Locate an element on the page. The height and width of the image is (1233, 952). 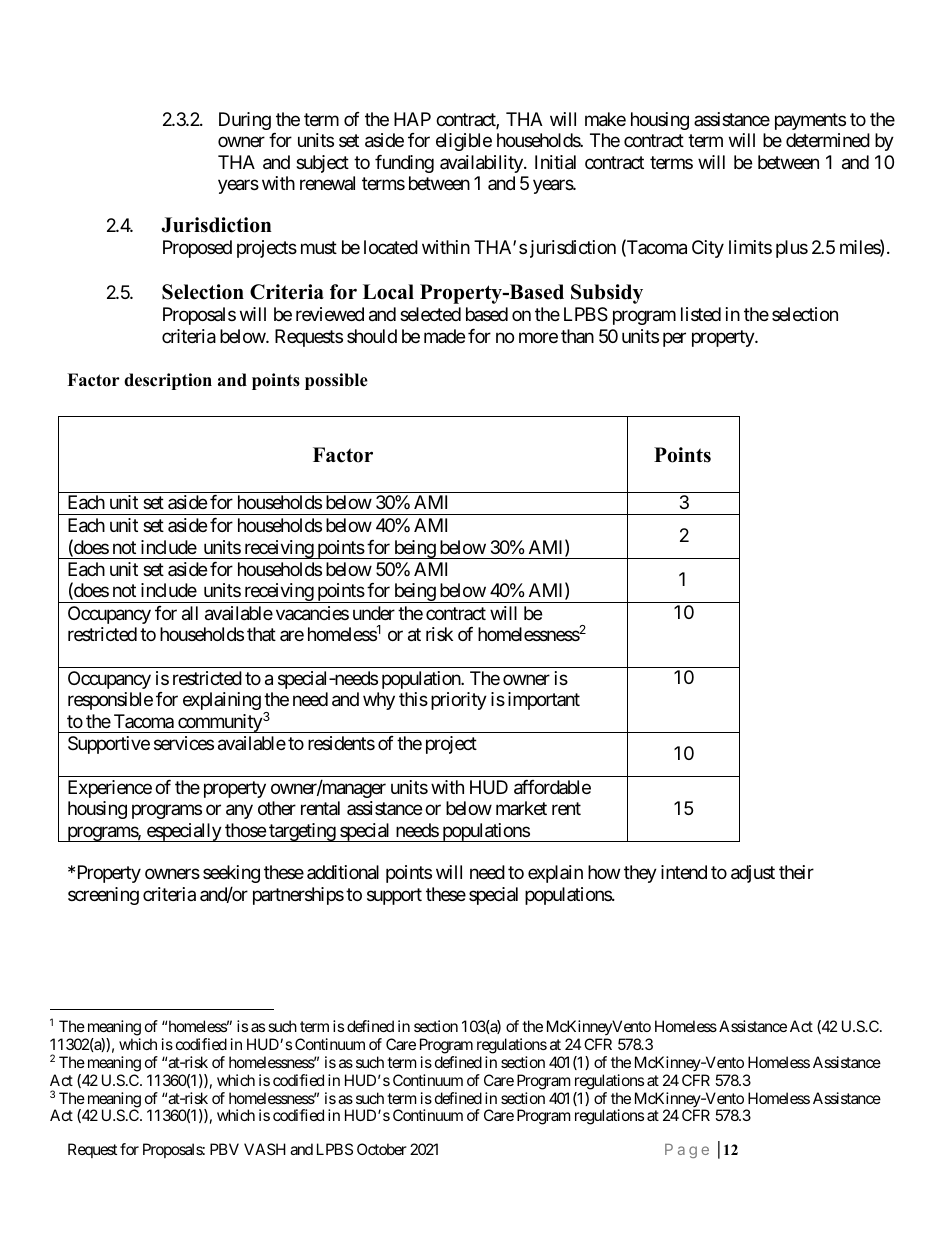
market is located at coordinates (521, 808).
